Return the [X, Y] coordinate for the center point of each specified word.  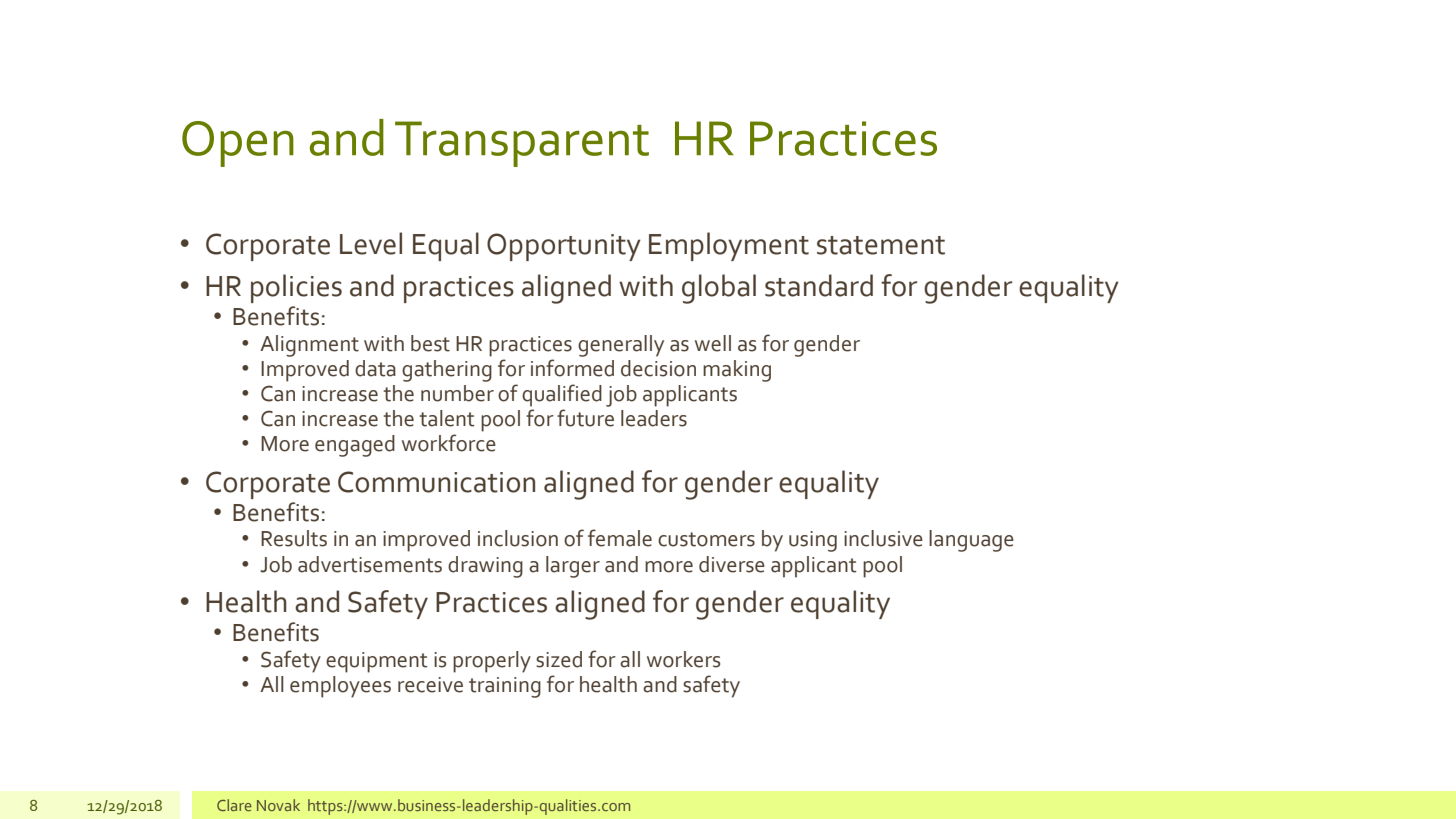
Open [238, 144]
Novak [278, 805]
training [505, 687]
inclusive [883, 538]
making [737, 371]
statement [881, 245]
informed [572, 368]
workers [683, 659]
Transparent [522, 144]
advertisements [370, 564]
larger [573, 567]
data [375, 368]
